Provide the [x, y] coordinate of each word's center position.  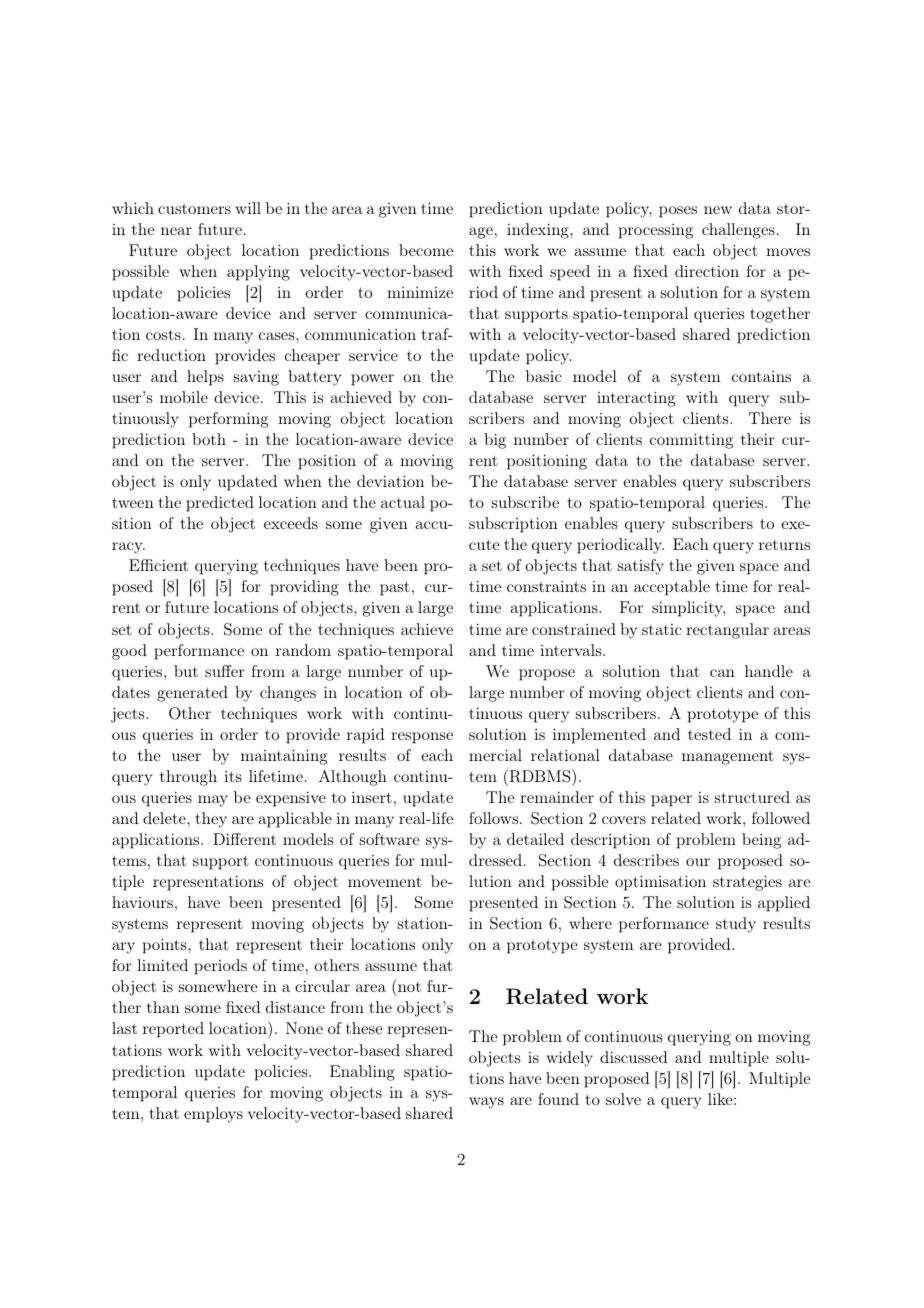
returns [784, 545]
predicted [220, 504]
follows [495, 818]
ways [486, 1103]
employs [213, 1115]
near [176, 231]
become [426, 250]
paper [671, 801]
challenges [738, 231]
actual [403, 502]
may [213, 801]
